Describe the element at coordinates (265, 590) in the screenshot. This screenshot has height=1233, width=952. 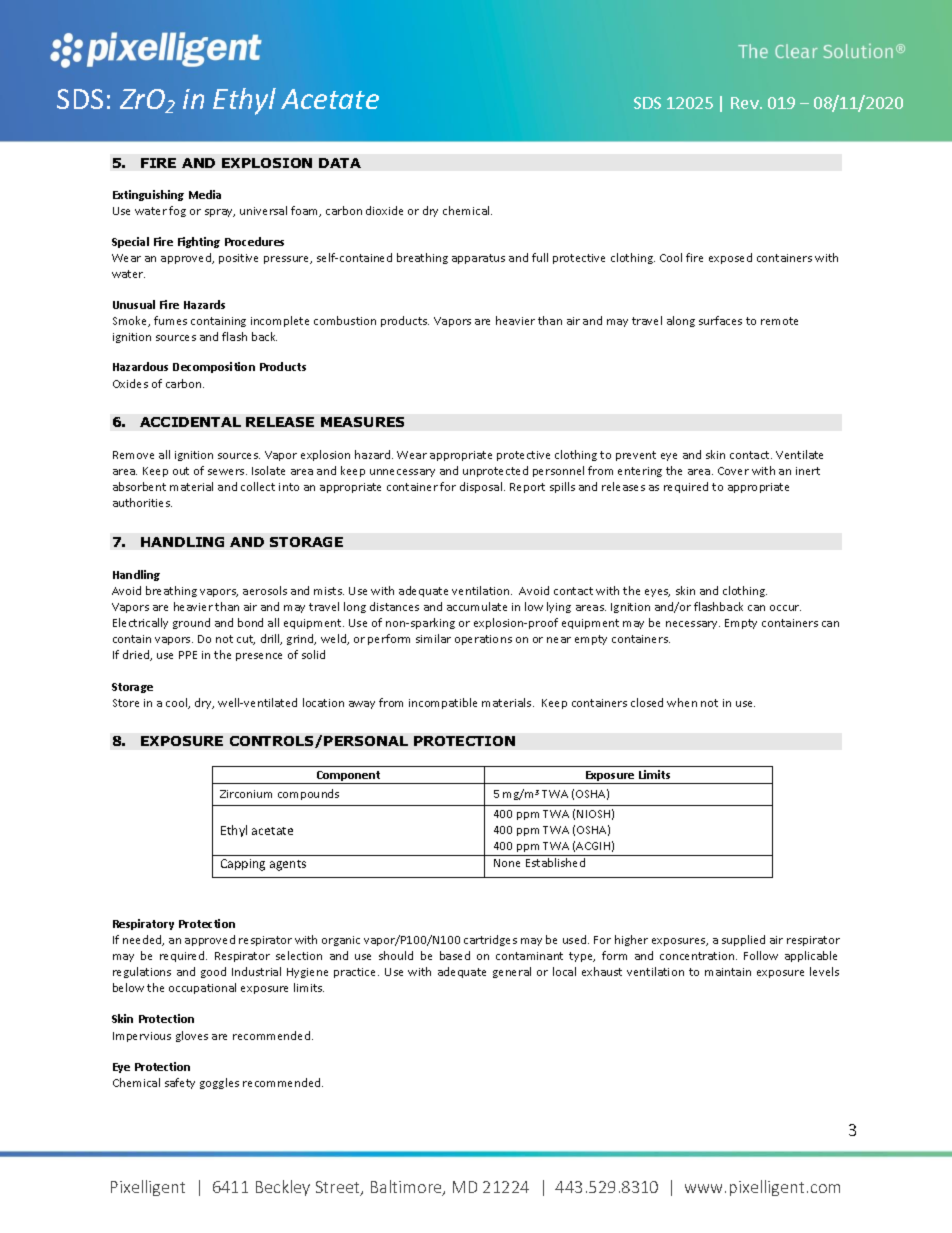
I see `aerosols` at that location.
